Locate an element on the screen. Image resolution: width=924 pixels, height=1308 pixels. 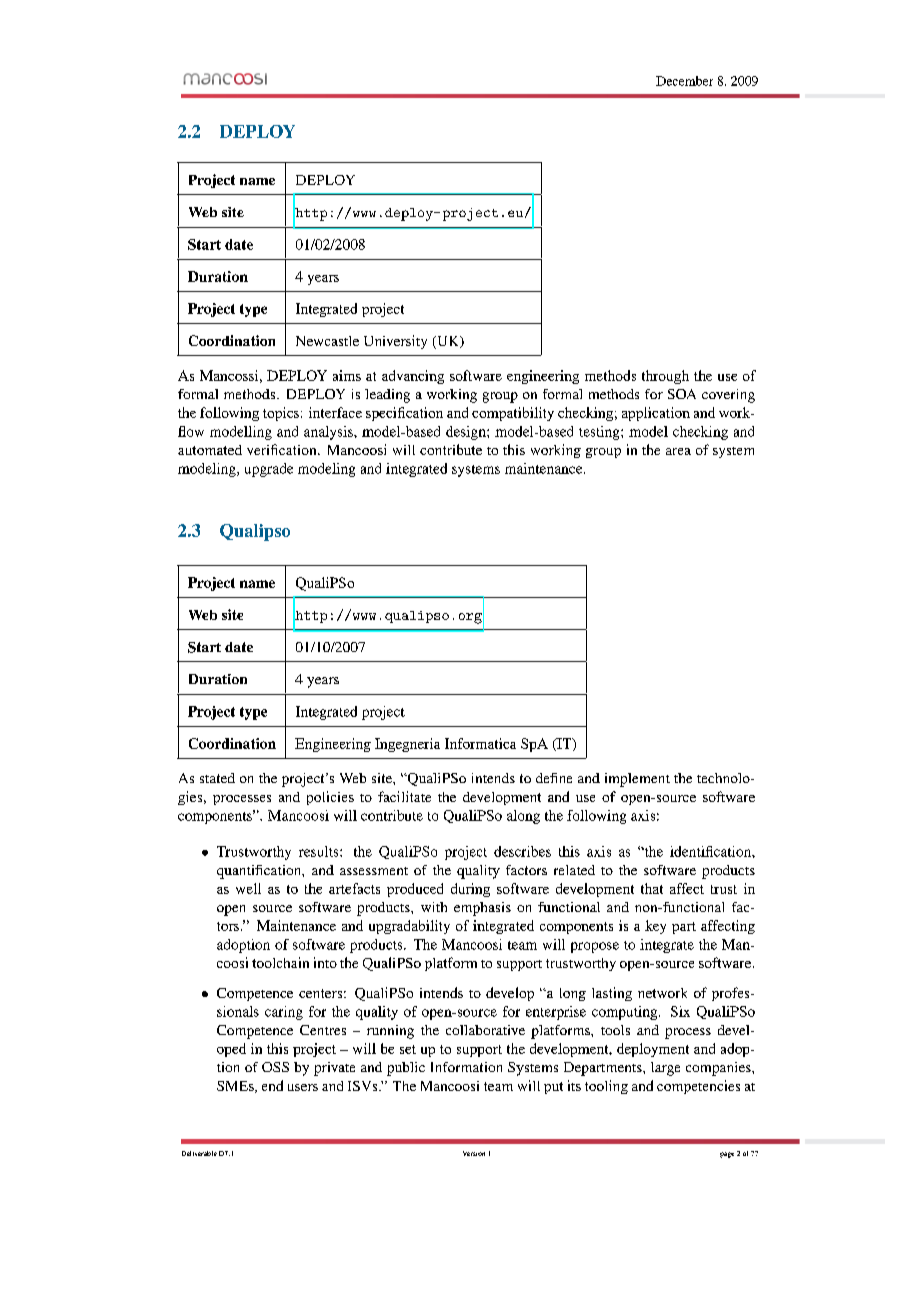
Newcastle is located at coordinates (327, 341).
